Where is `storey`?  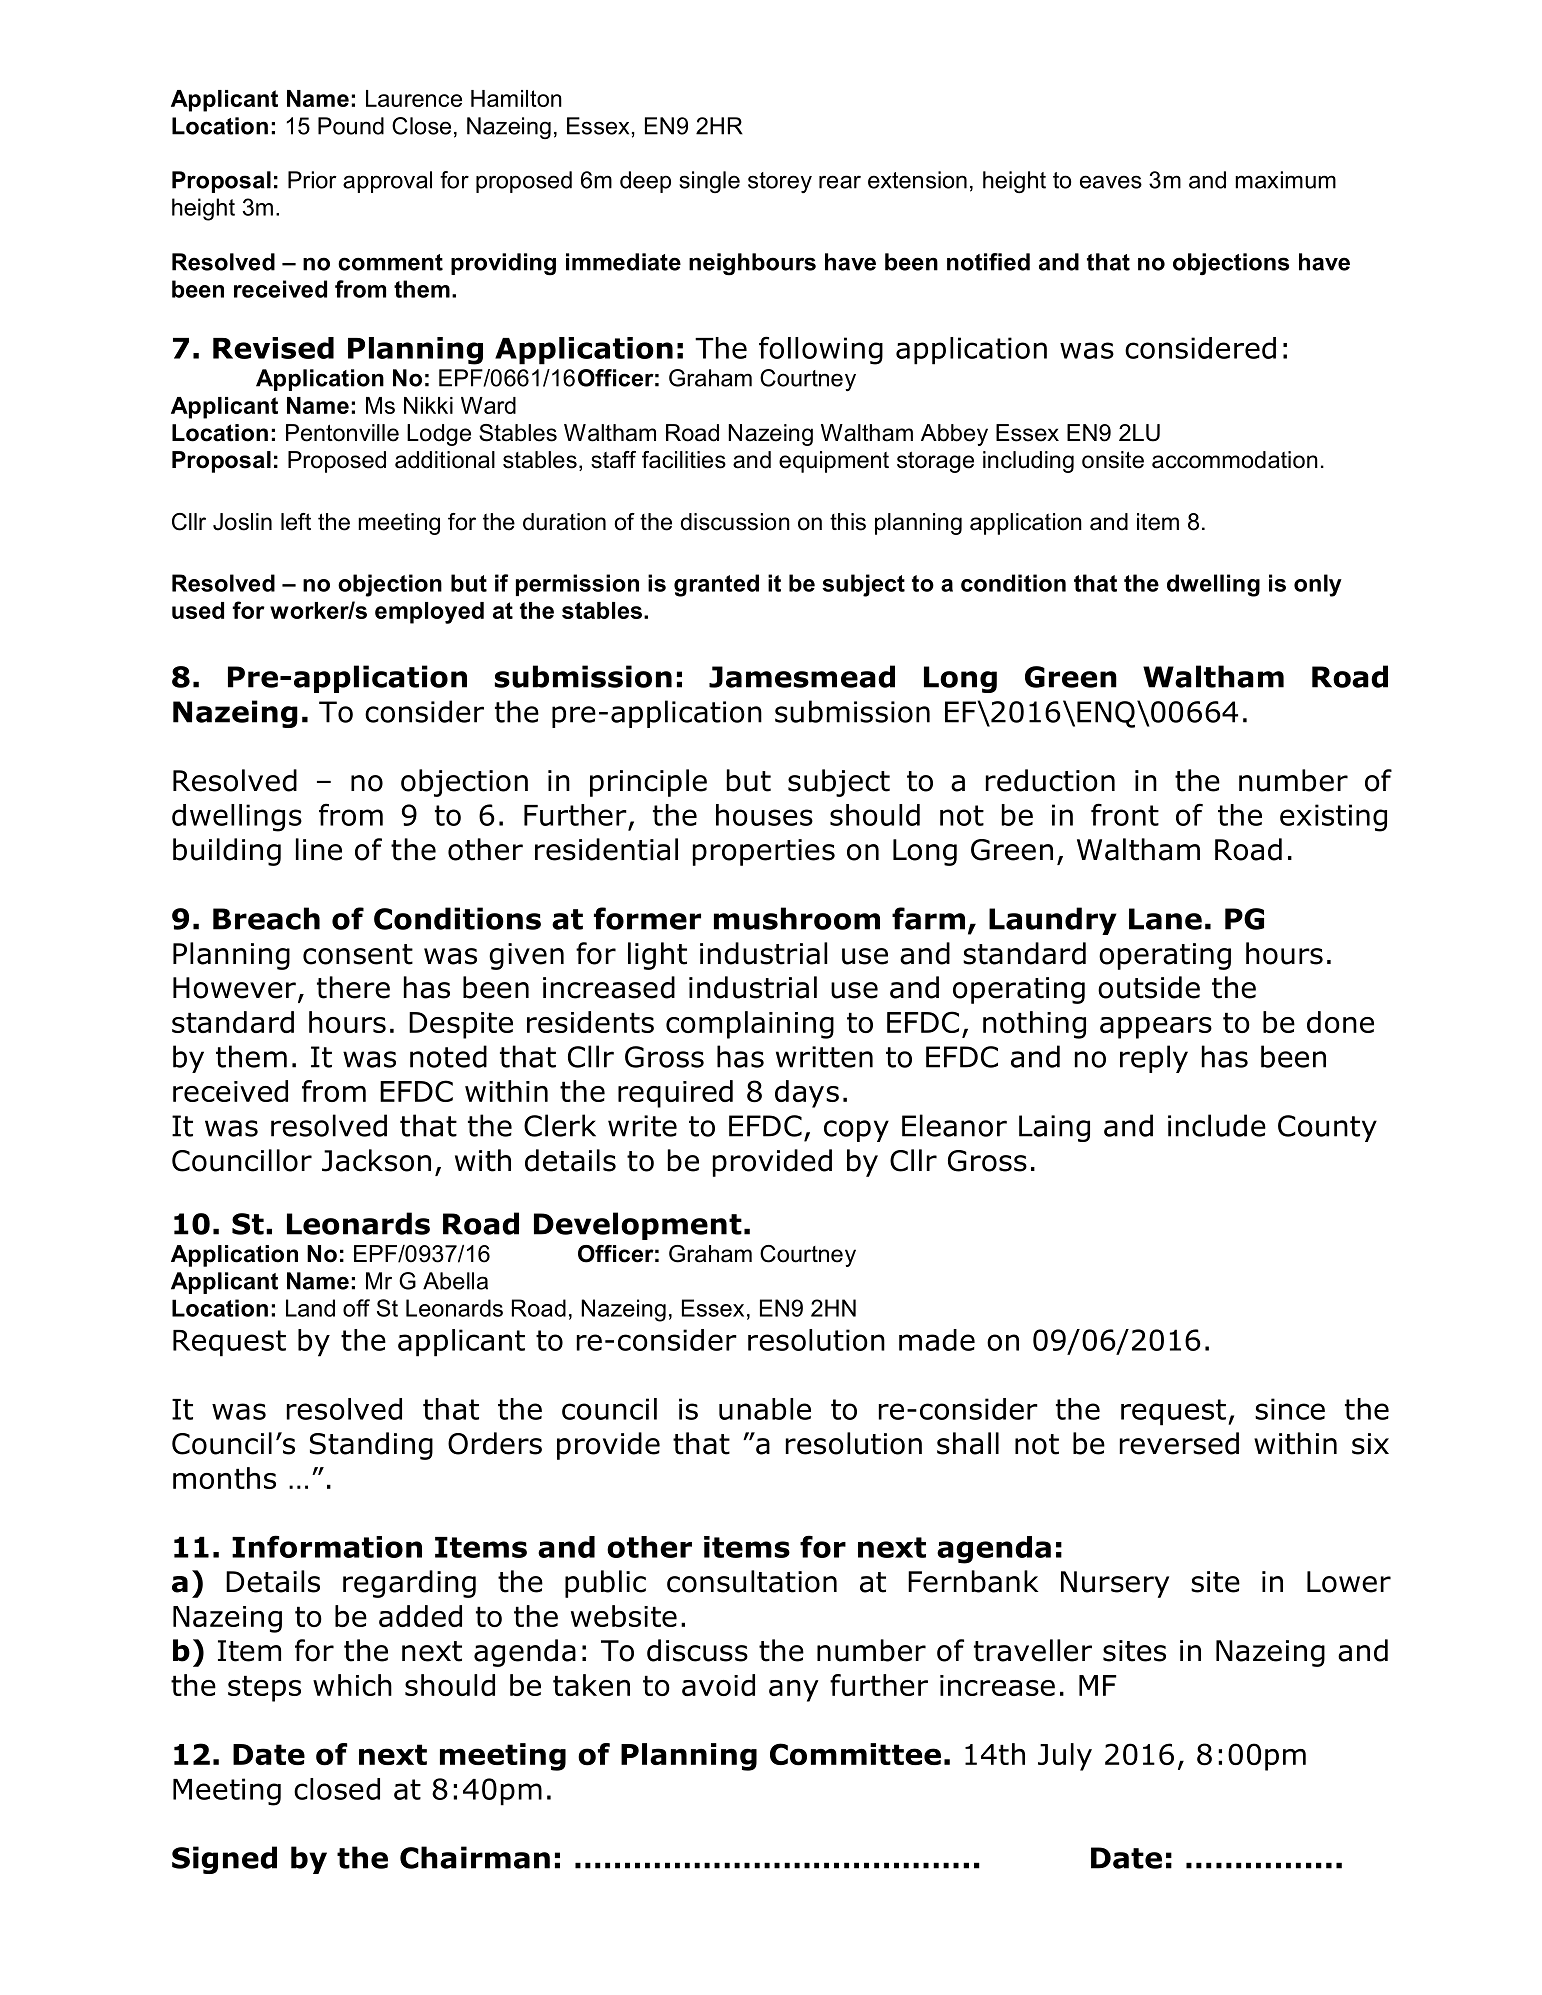 storey is located at coordinates (780, 182).
